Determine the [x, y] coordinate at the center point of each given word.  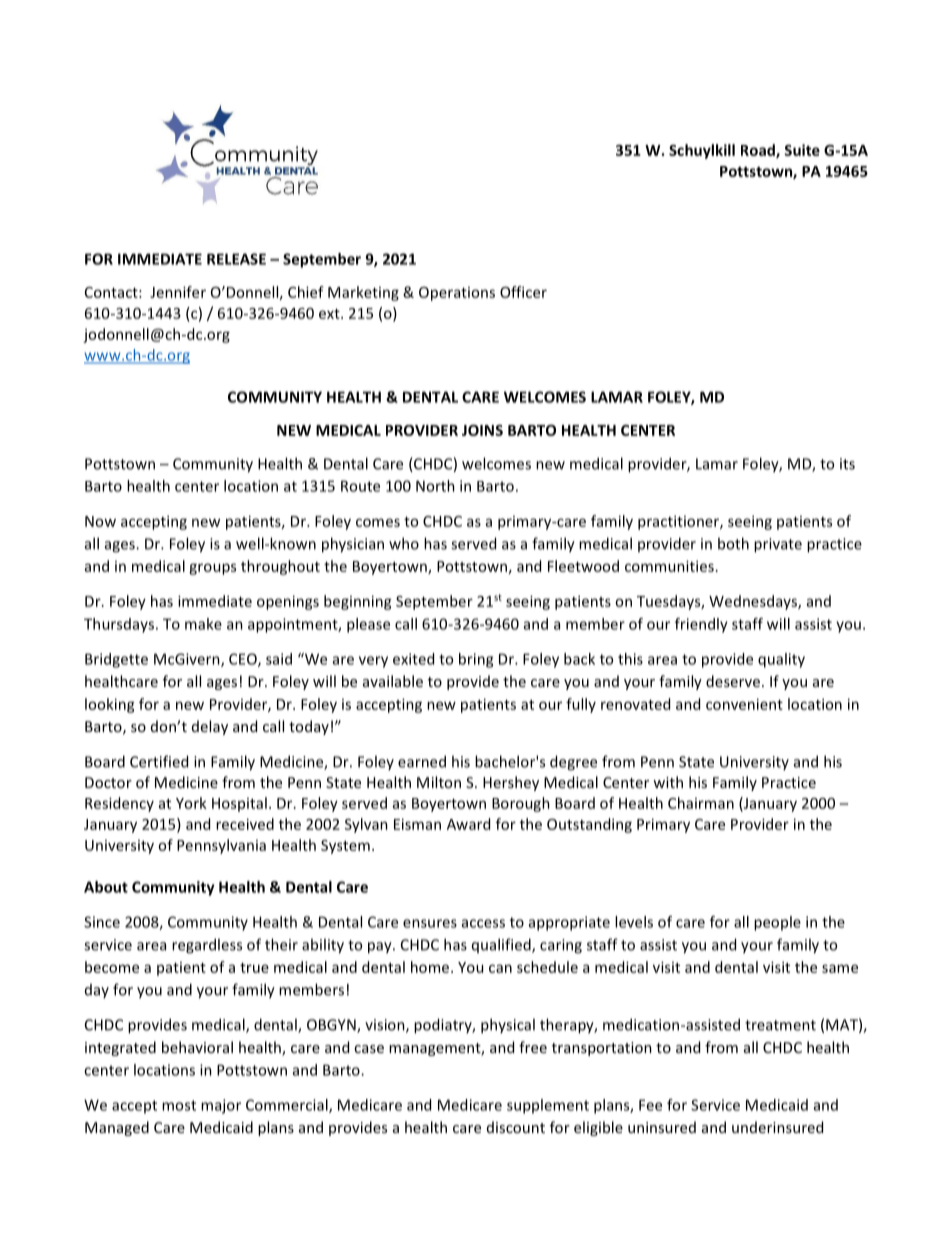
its [847, 464]
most [179, 1105]
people [777, 923]
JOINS [482, 430]
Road [759, 151]
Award [468, 824]
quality [781, 660]
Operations [457, 294]
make [203, 624]
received [245, 824]
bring [476, 660]
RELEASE [236, 259]
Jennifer [178, 292]
